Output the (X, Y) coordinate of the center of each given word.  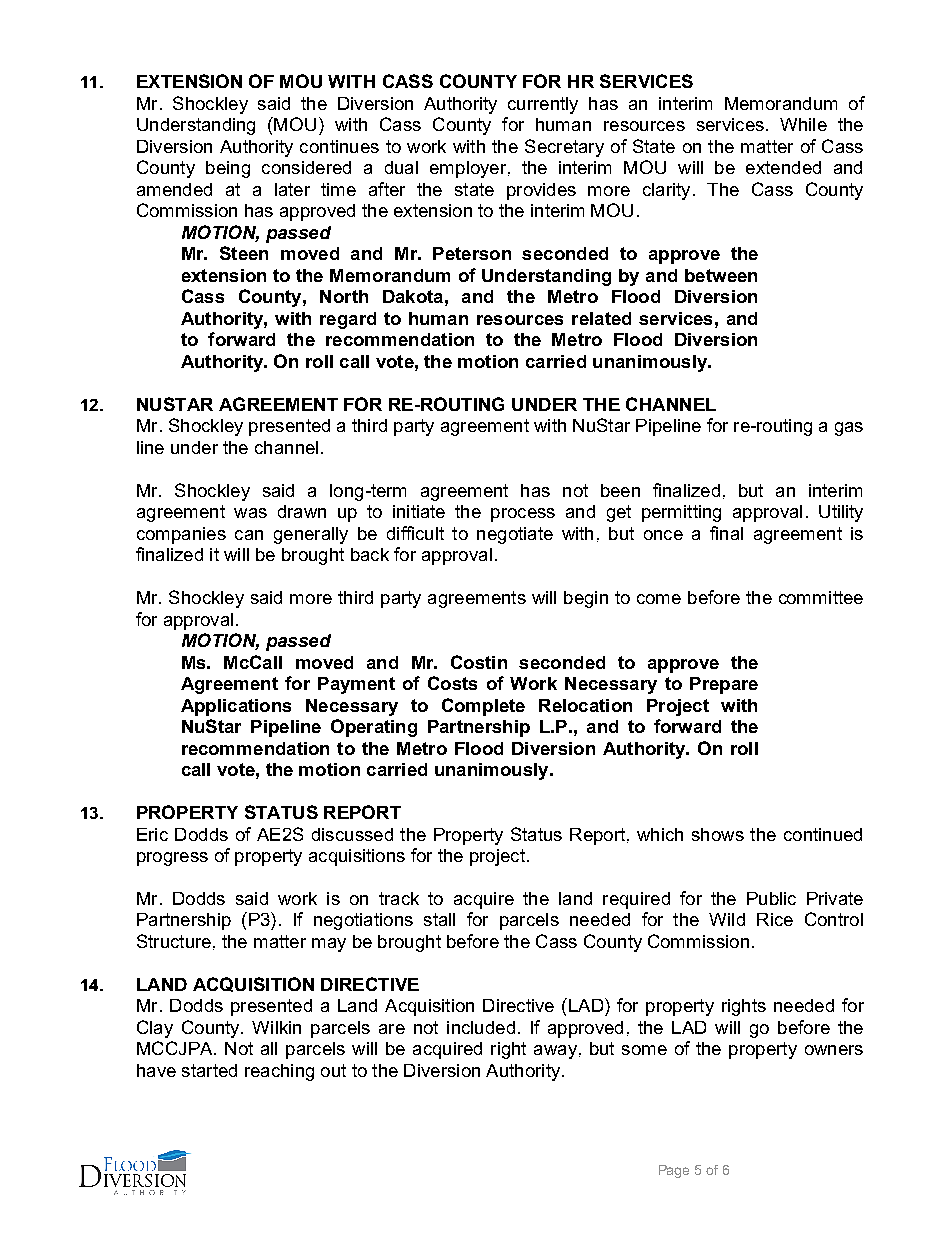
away (555, 1052)
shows (718, 834)
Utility (841, 513)
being (228, 169)
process (523, 515)
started (209, 1070)
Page (674, 1171)
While (803, 124)
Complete (483, 707)
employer (469, 169)
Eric (152, 834)
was (250, 513)
